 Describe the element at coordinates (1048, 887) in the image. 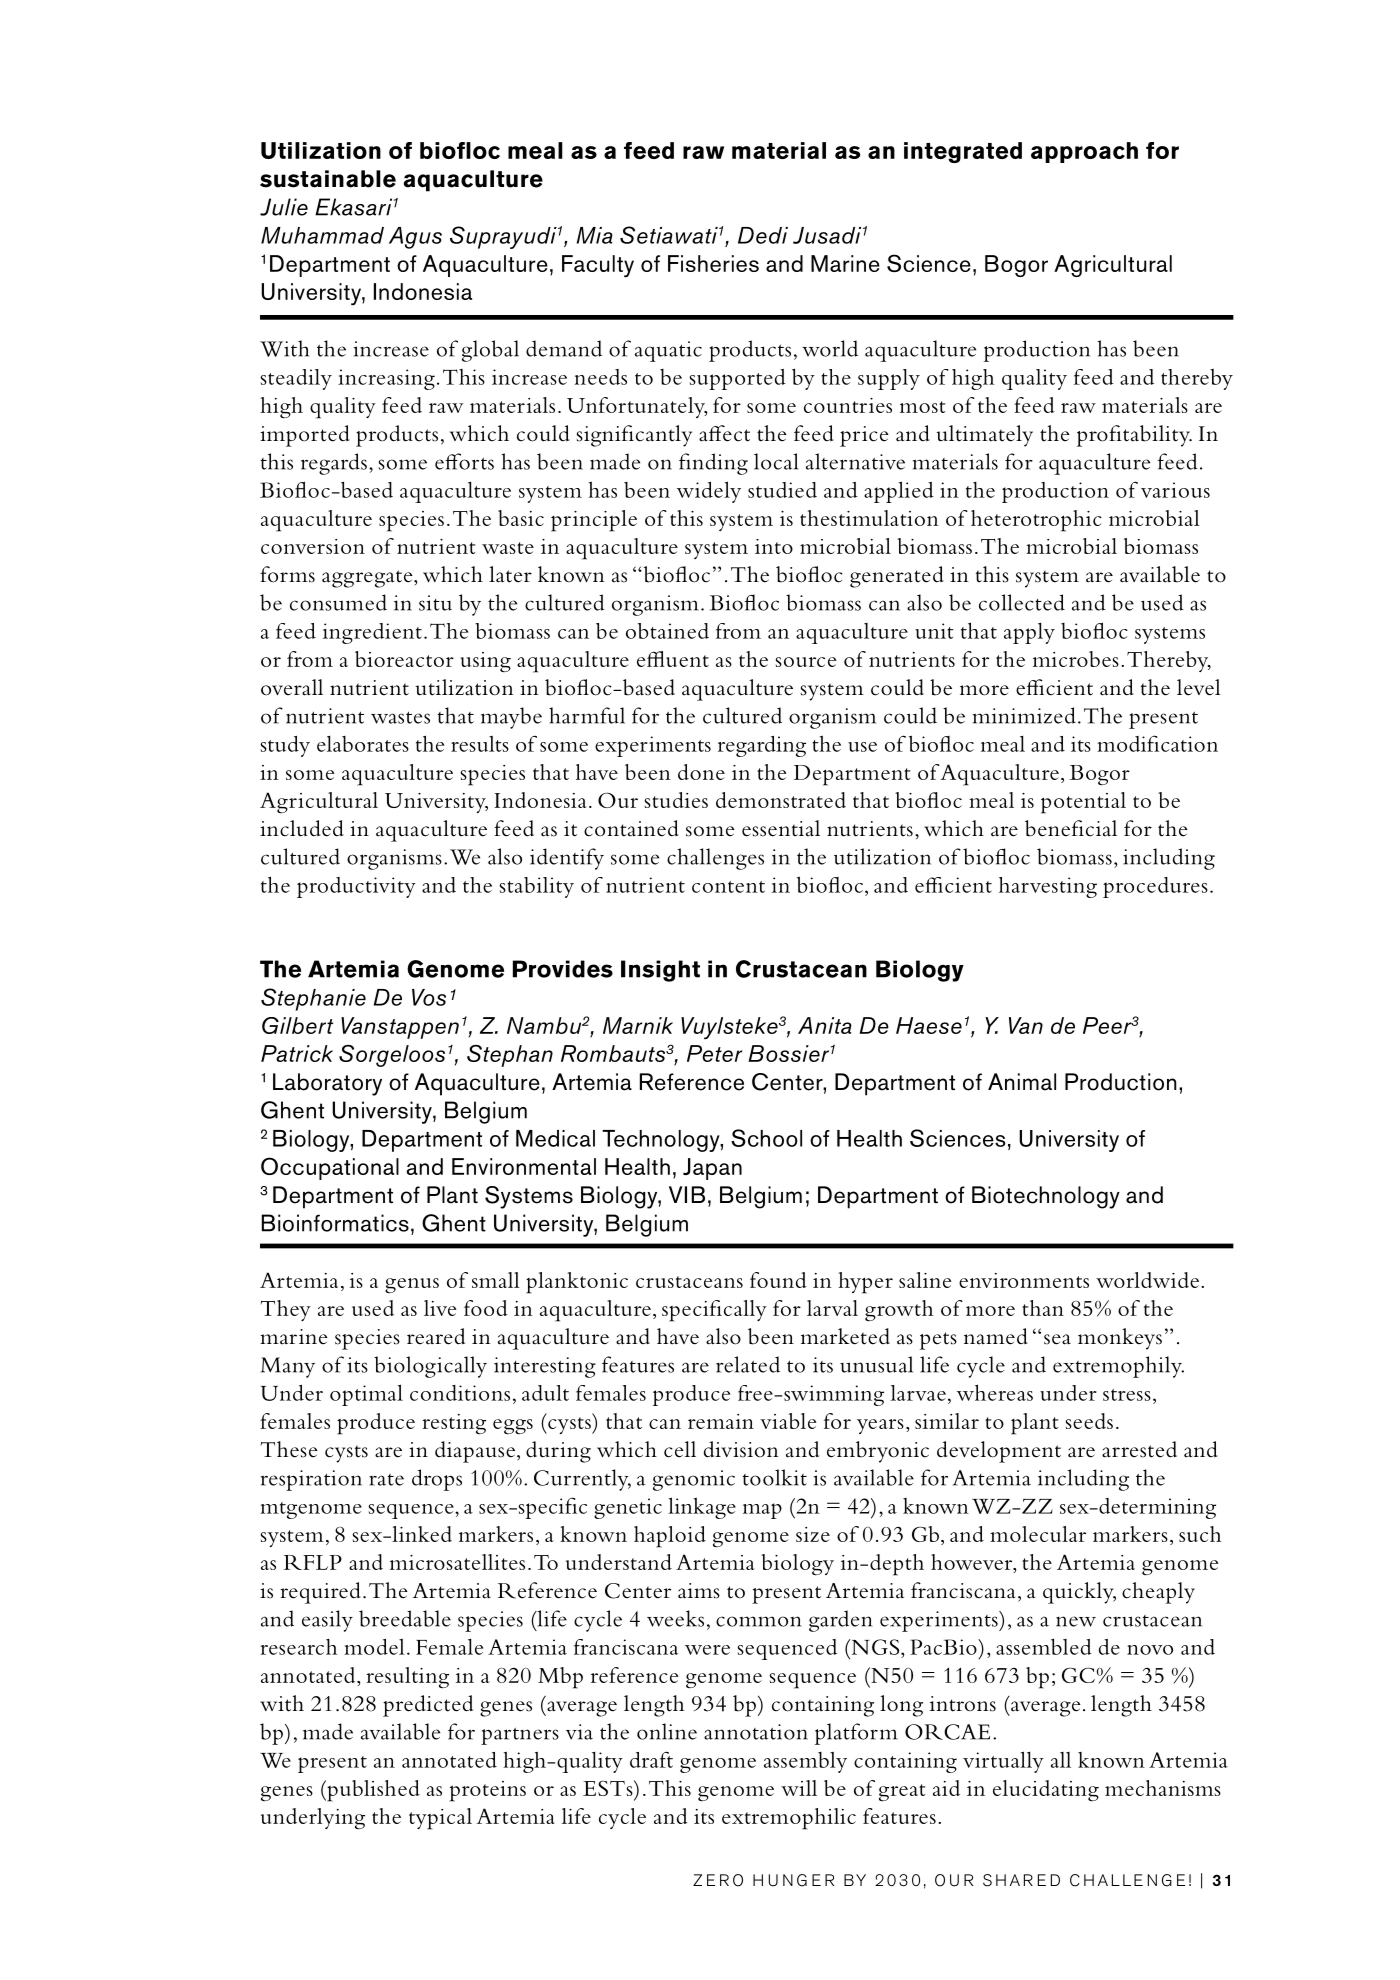

I see `harvesting` at that location.
